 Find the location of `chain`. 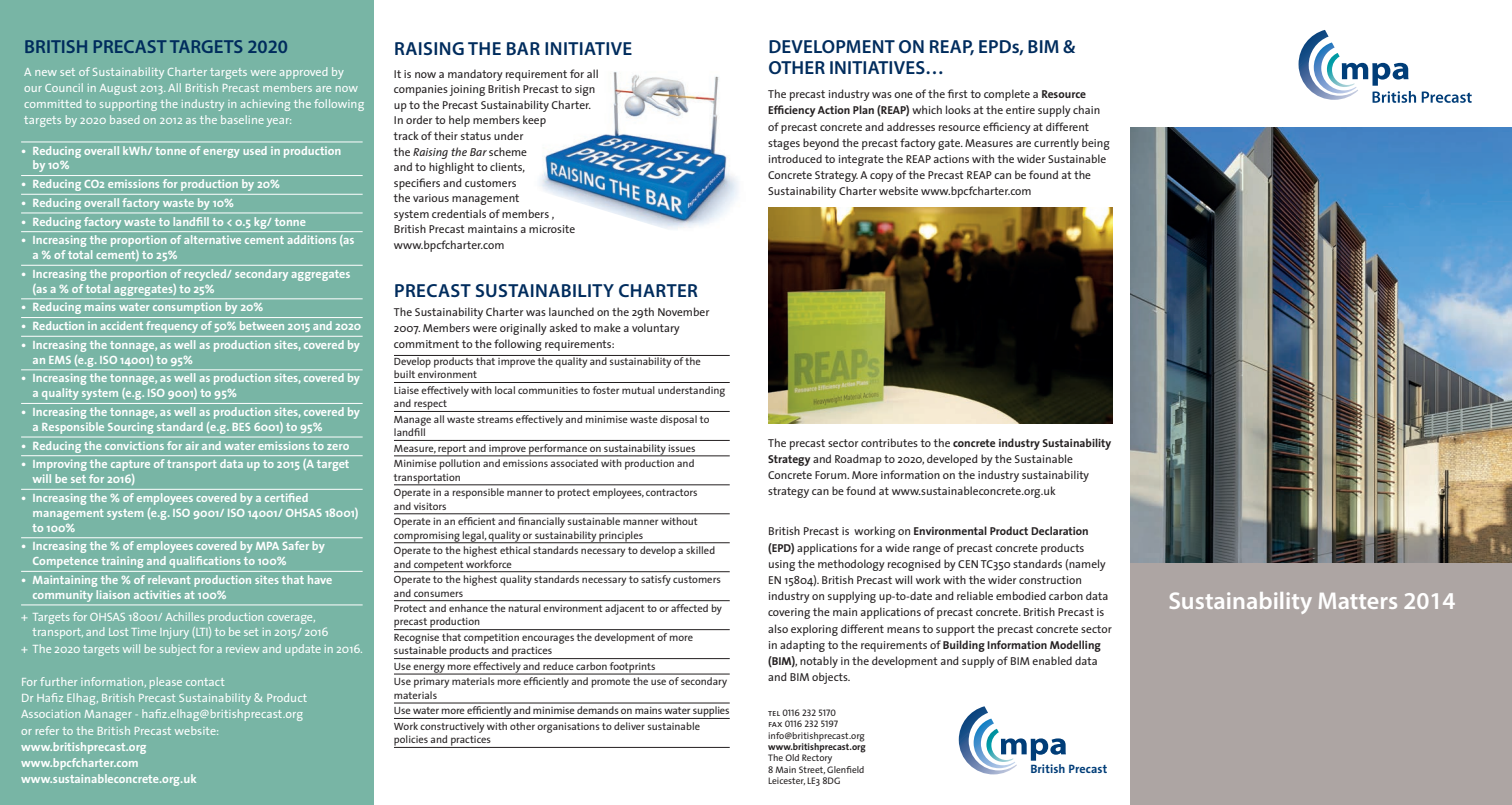

chain is located at coordinates (1086, 109).
